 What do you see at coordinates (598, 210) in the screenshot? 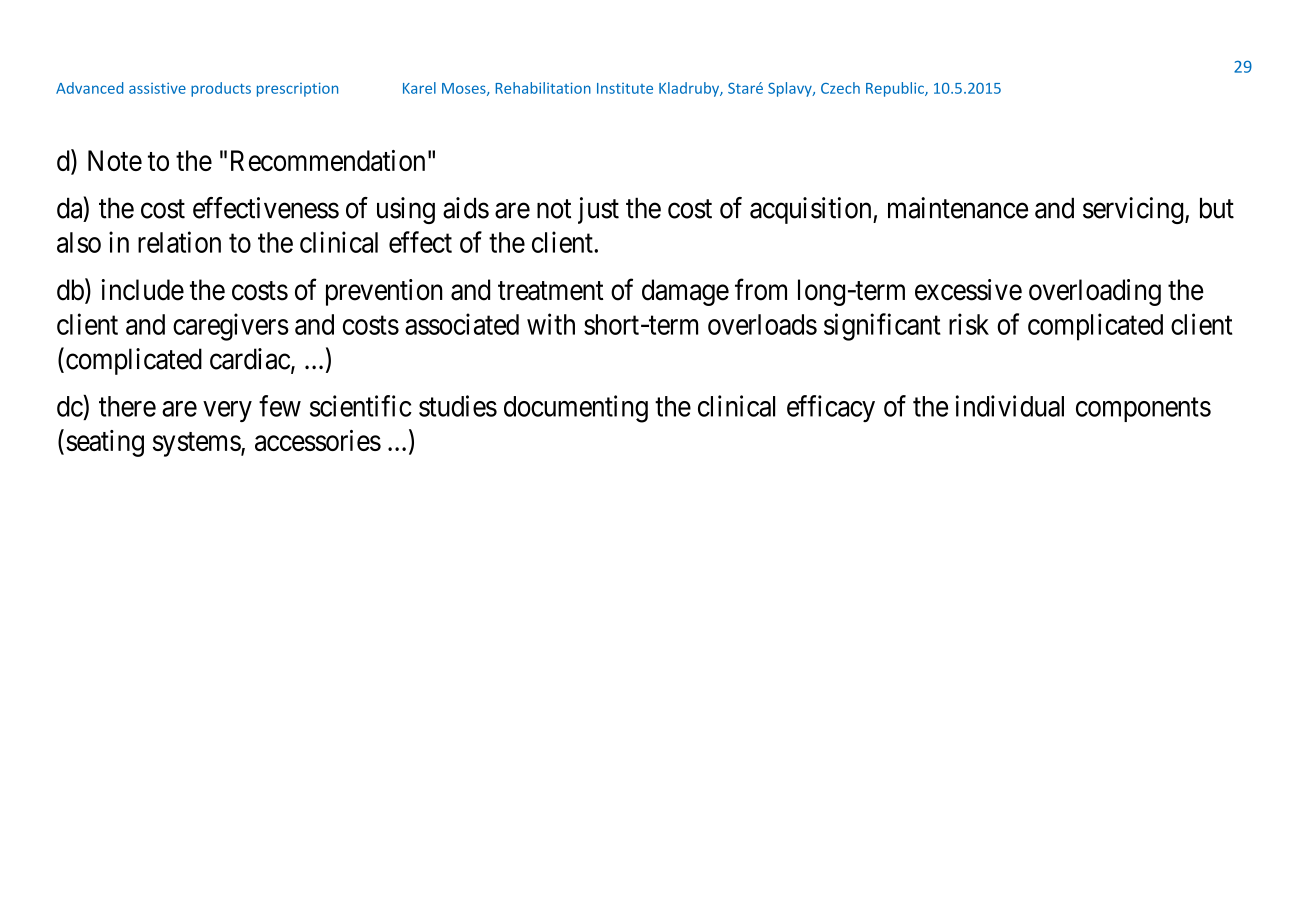
I see `just` at bounding box center [598, 210].
